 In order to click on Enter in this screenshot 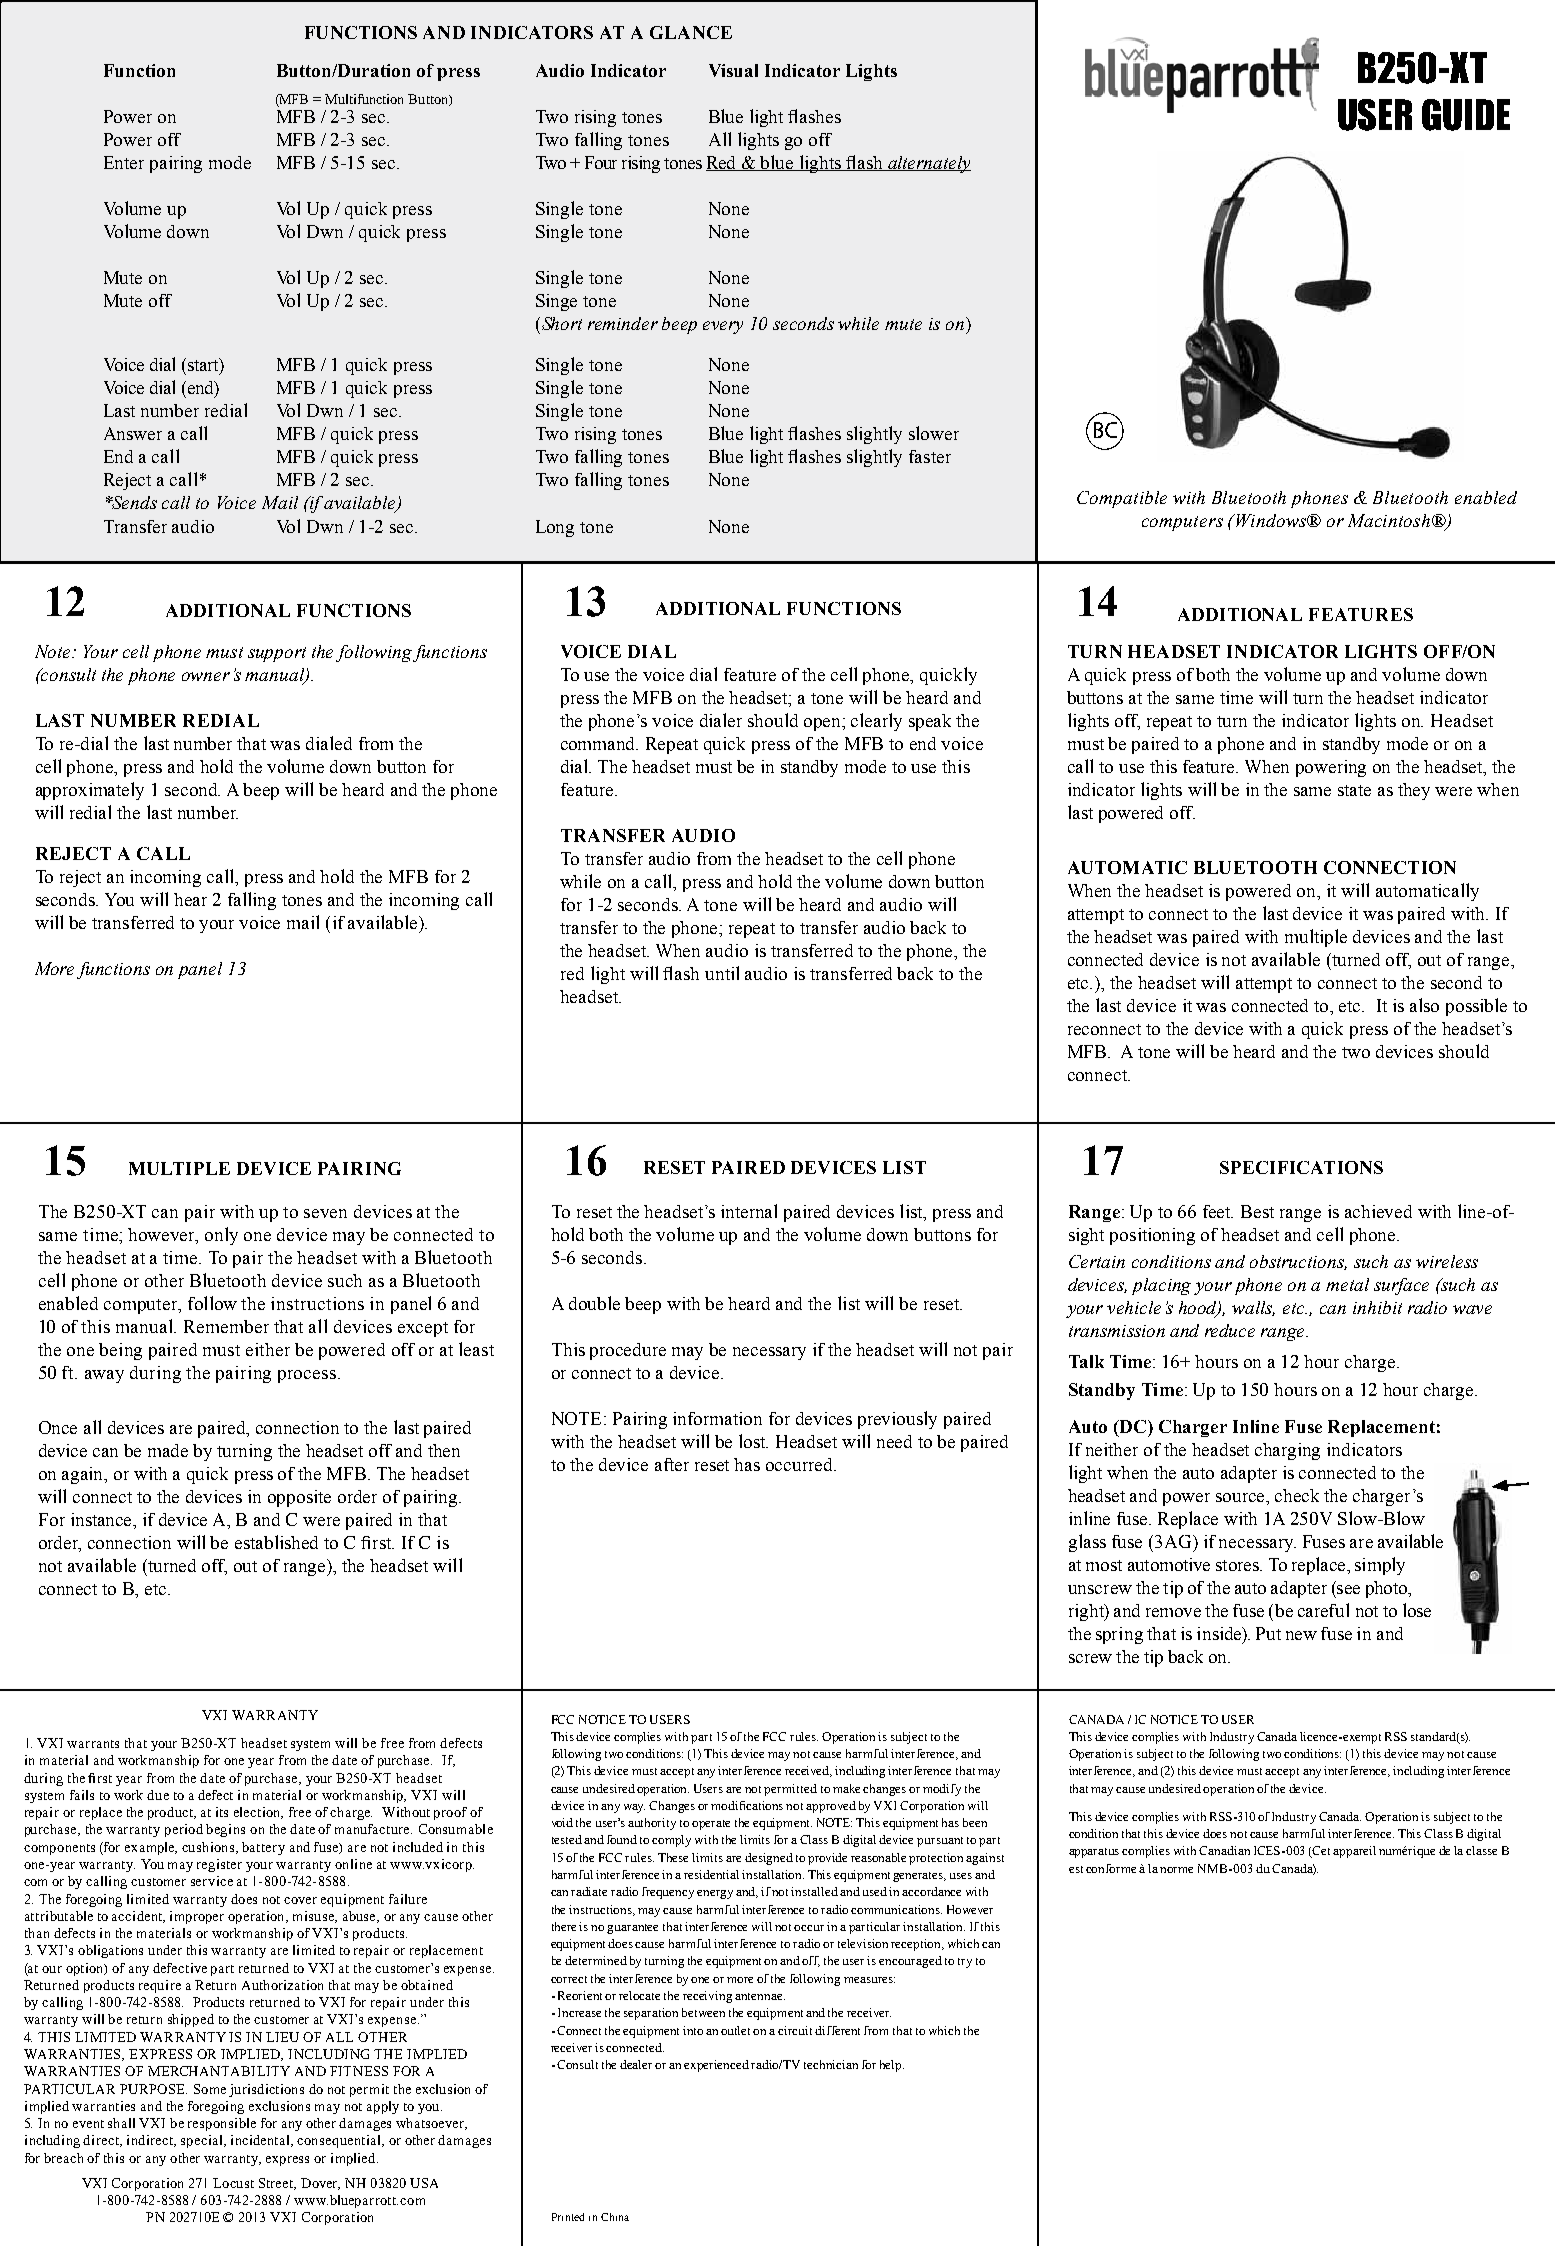, I will do `click(124, 162)`.
